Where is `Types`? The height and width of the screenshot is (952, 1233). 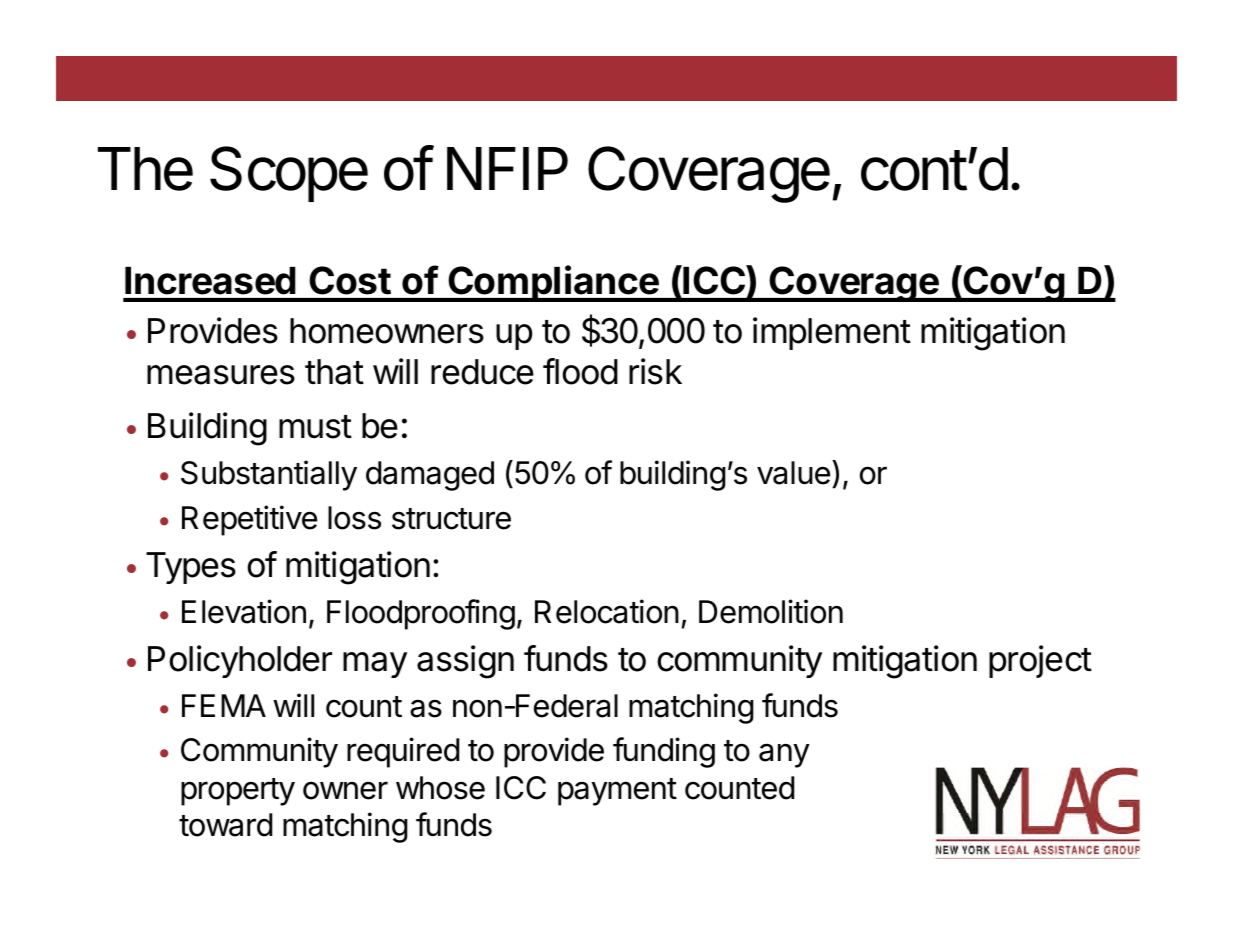
Types is located at coordinates (191, 568).
